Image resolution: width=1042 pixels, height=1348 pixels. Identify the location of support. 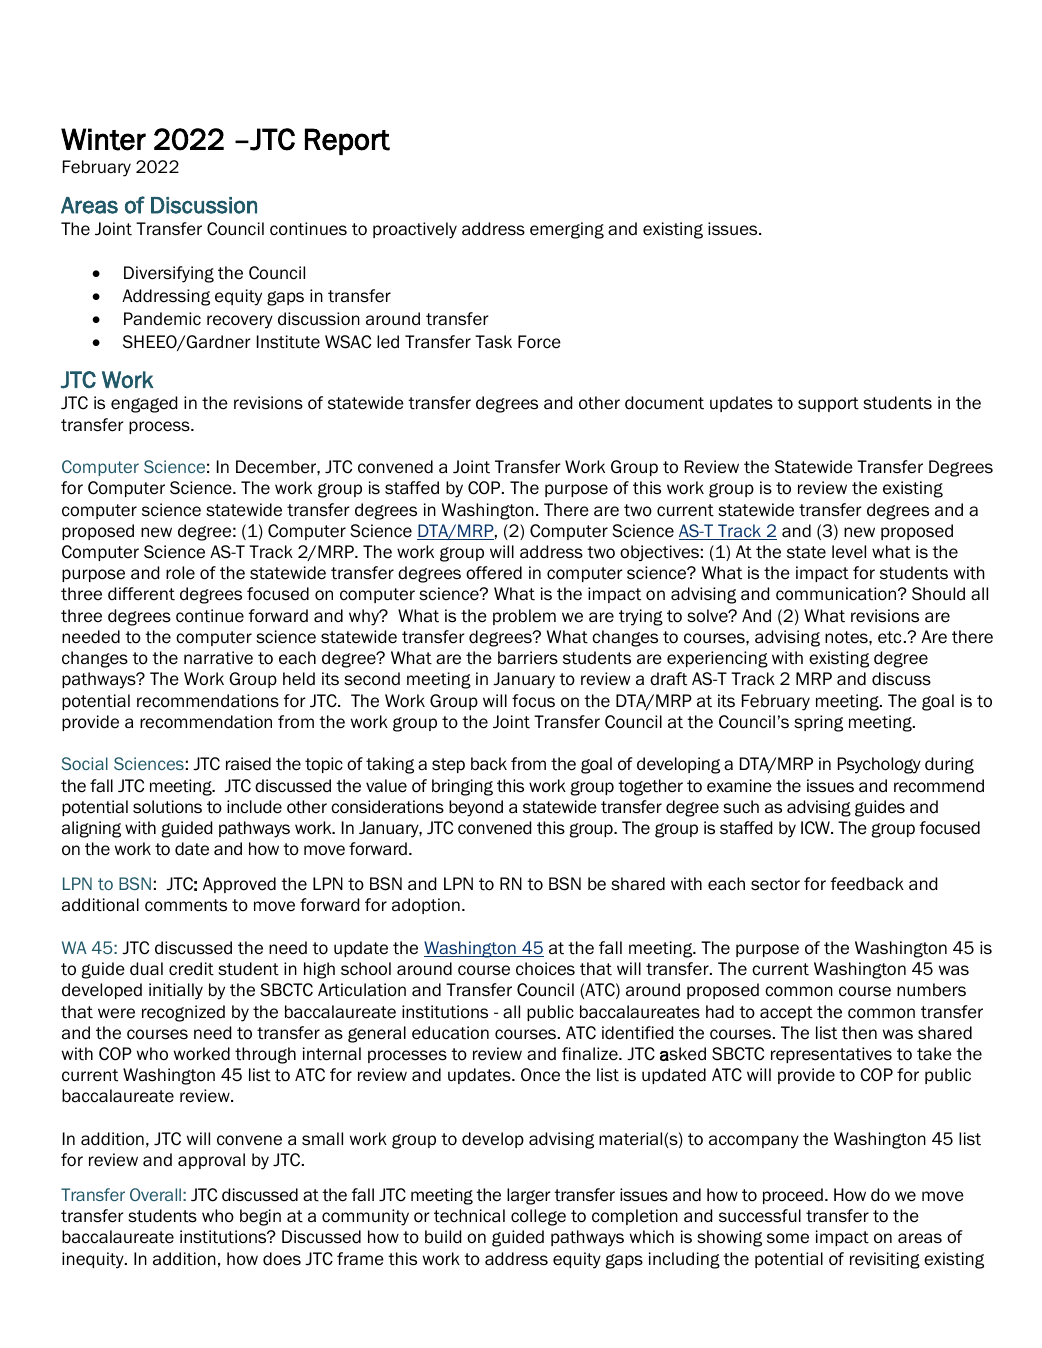
(828, 404).
